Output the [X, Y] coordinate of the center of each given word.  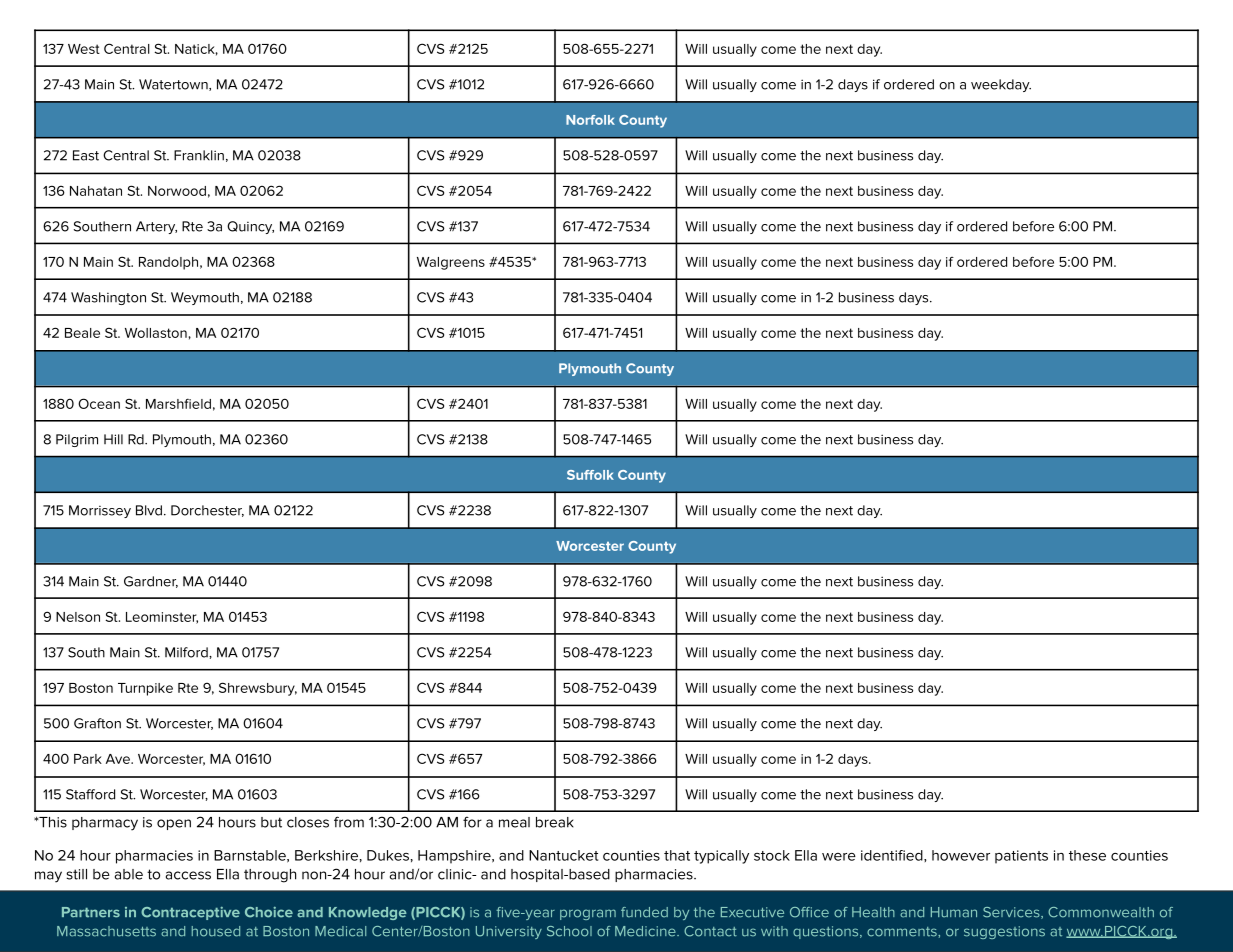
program [588, 914]
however [961, 855]
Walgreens [451, 263]
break [555, 822]
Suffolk [590, 475]
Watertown [174, 85]
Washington [108, 298]
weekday [1001, 85]
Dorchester [207, 511]
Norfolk [590, 120]
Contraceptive [190, 913]
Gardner [151, 582]
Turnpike [145, 689]
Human [954, 912]
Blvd [149, 510]
